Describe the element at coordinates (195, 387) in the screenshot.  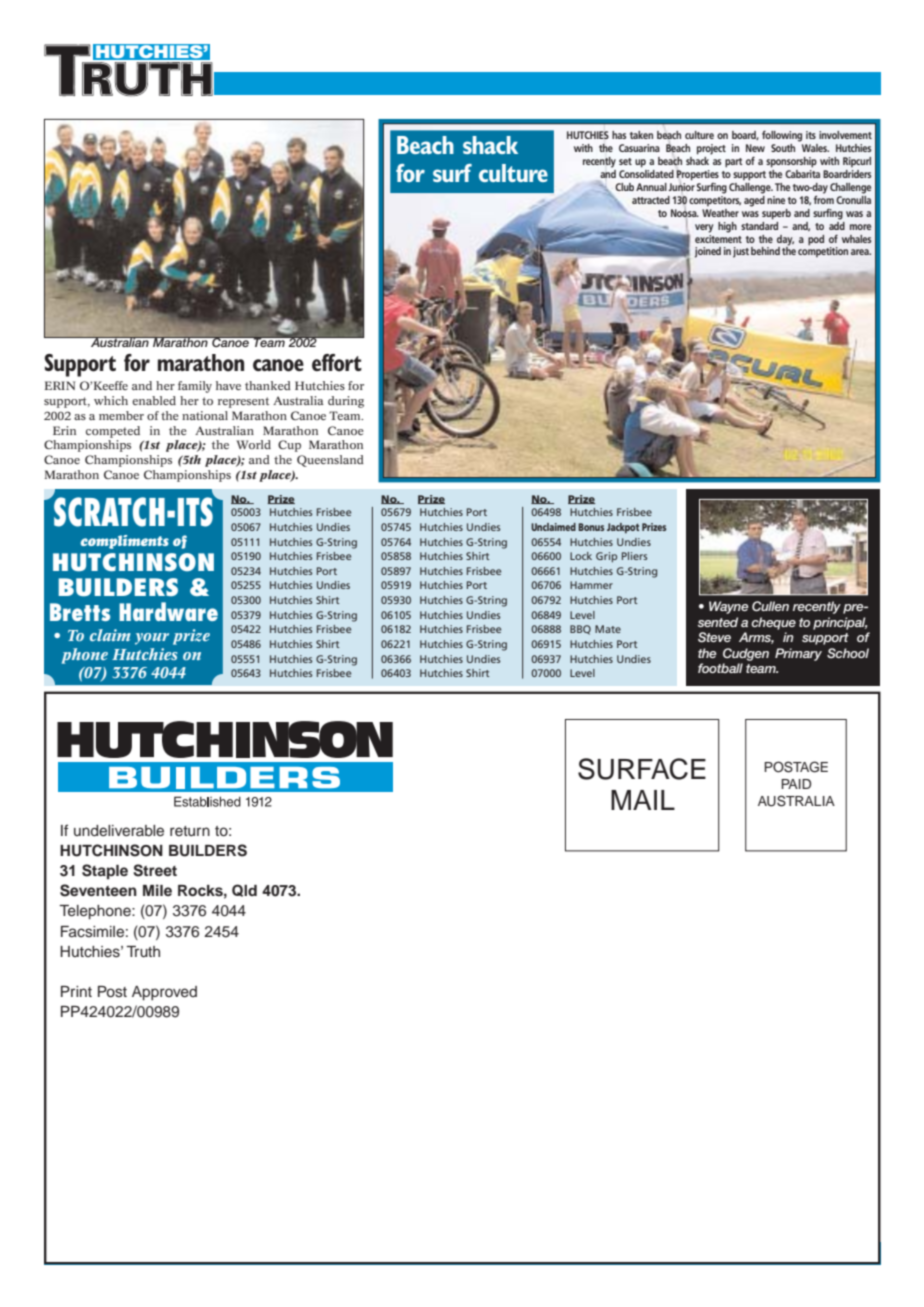
I see `family` at that location.
